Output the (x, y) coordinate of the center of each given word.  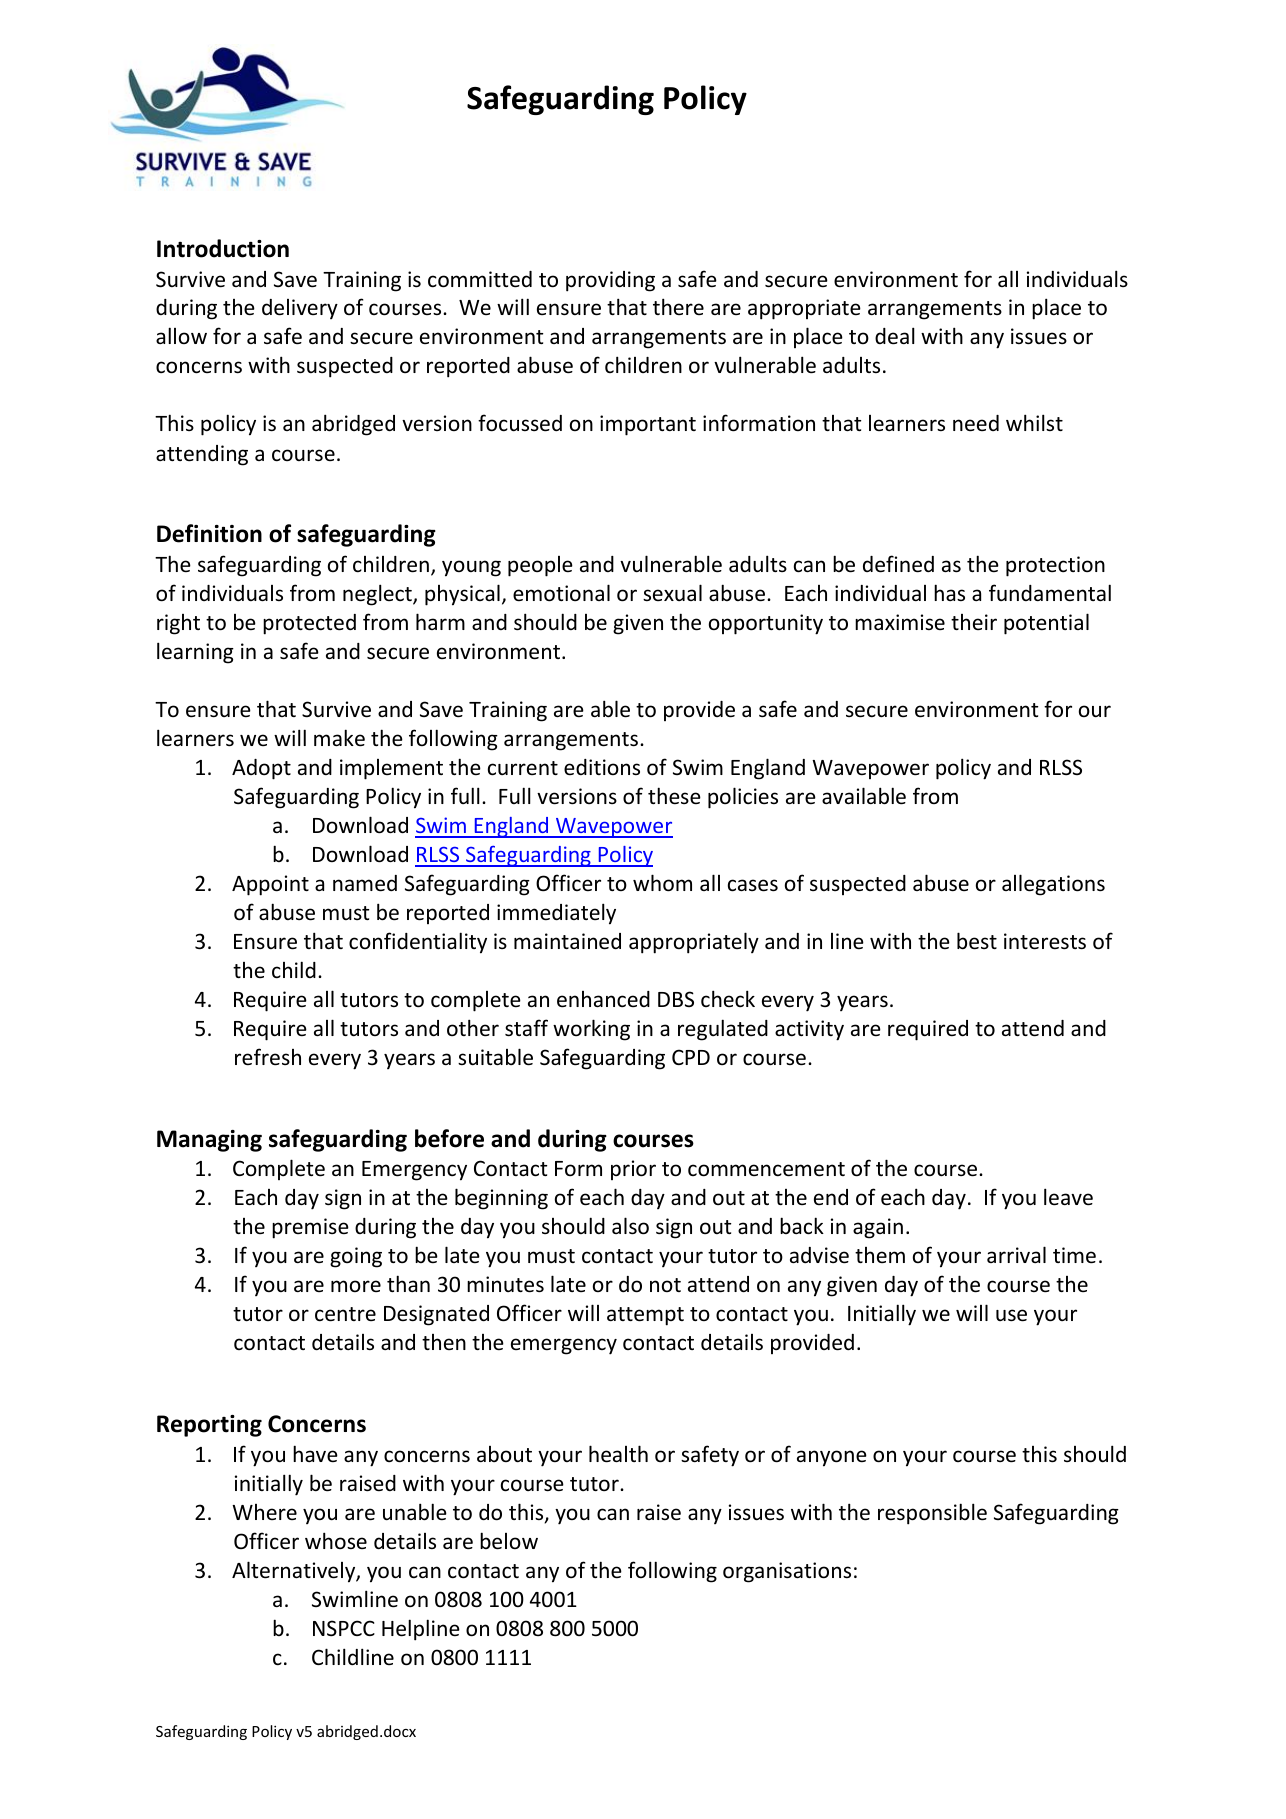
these (674, 796)
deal (895, 336)
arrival (1016, 1254)
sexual (672, 592)
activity (809, 1030)
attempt (645, 1316)
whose (336, 1540)
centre (345, 1314)
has (949, 592)
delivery (300, 309)
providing (610, 281)
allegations (1053, 885)
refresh (268, 1057)
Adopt (261, 769)
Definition (209, 533)
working (591, 1030)
